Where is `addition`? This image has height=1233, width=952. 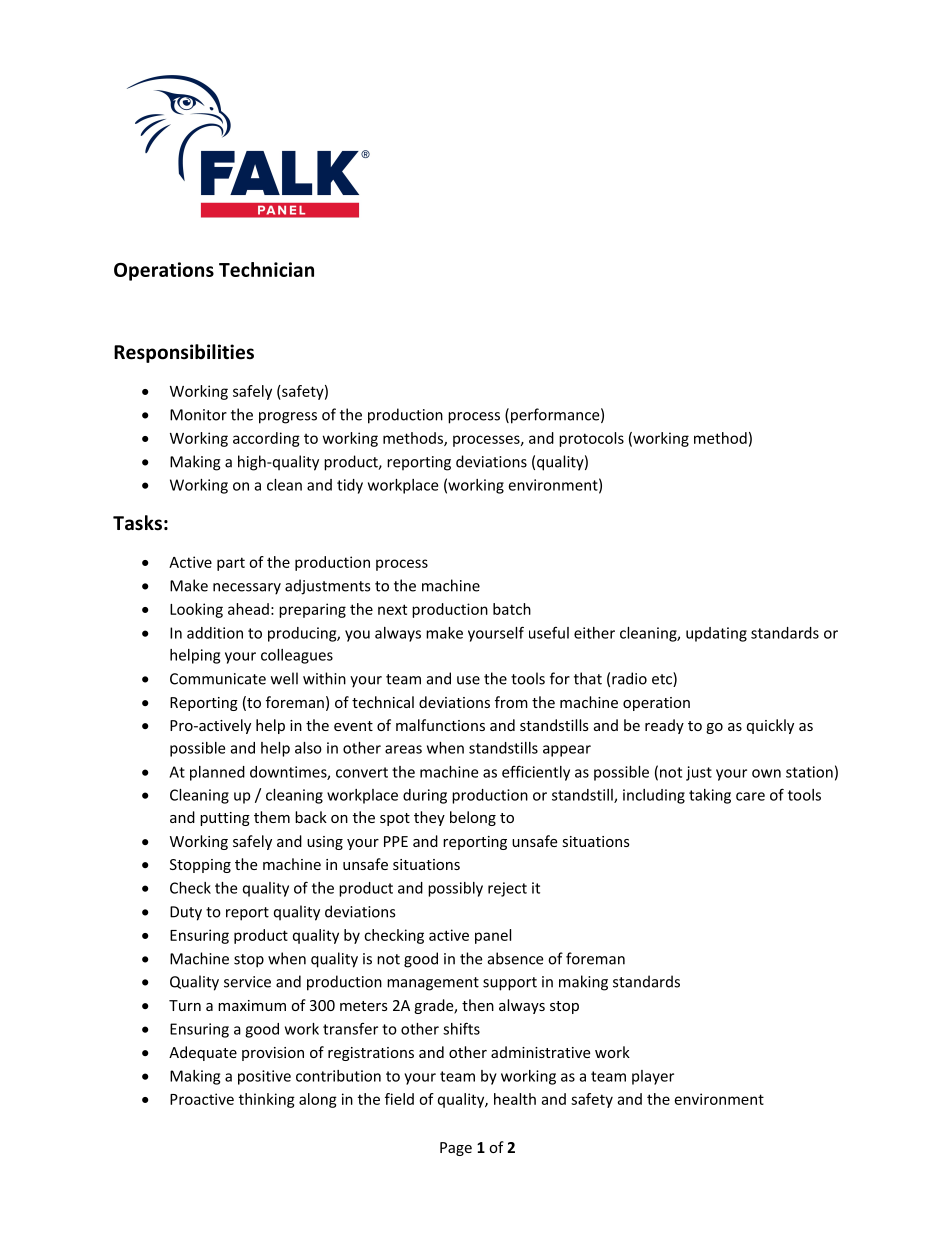 addition is located at coordinates (215, 633).
